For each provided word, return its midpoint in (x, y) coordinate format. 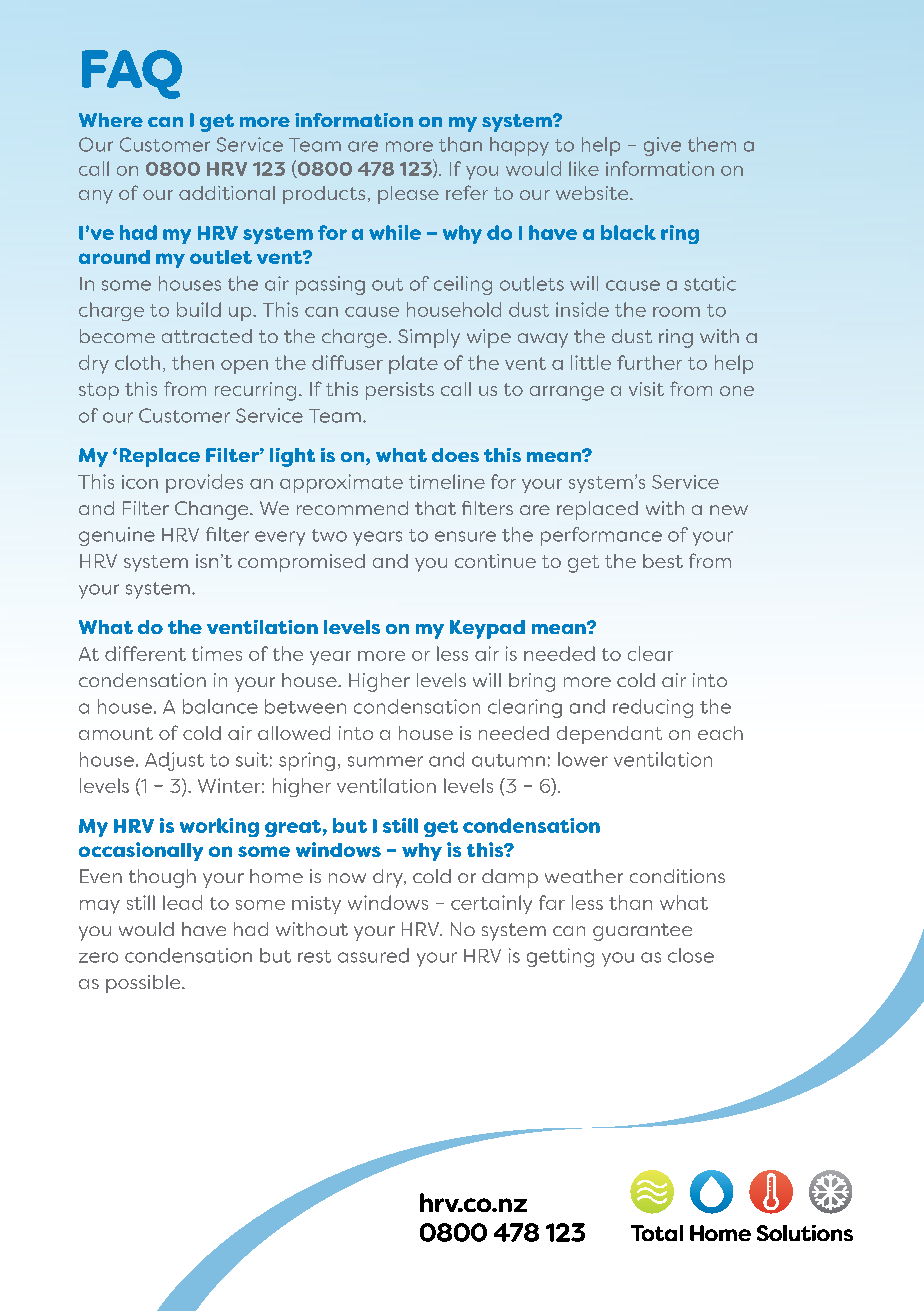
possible (144, 984)
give (662, 146)
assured (373, 955)
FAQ (132, 74)
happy (519, 146)
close (691, 955)
